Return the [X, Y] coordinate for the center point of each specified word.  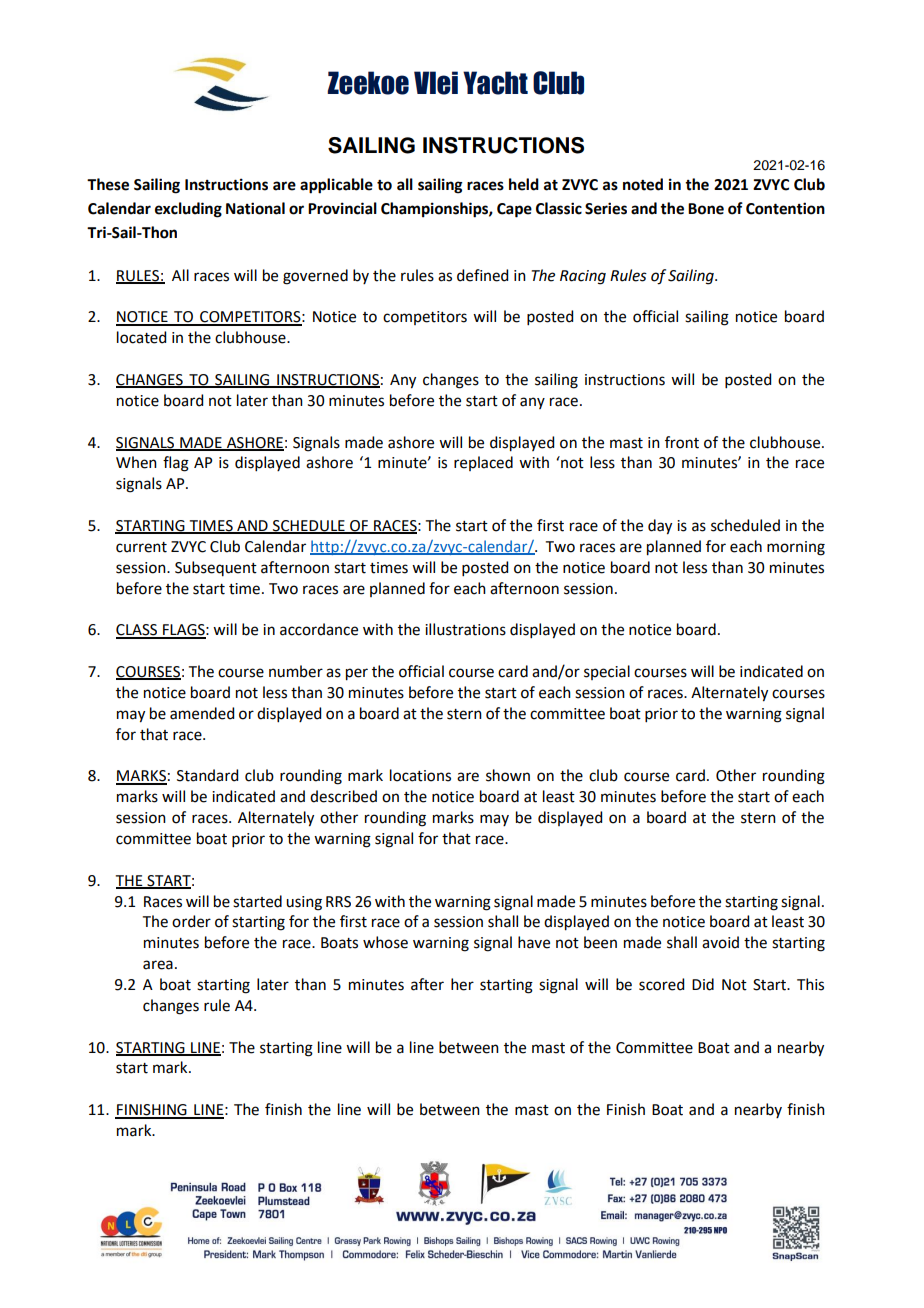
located [141, 337]
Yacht [495, 83]
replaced [483, 463]
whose [385, 942]
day [660, 527]
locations [420, 775]
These [108, 184]
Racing [583, 277]
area [158, 965]
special [607, 672]
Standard [207, 775]
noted [643, 184]
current [141, 547]
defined [482, 275]
